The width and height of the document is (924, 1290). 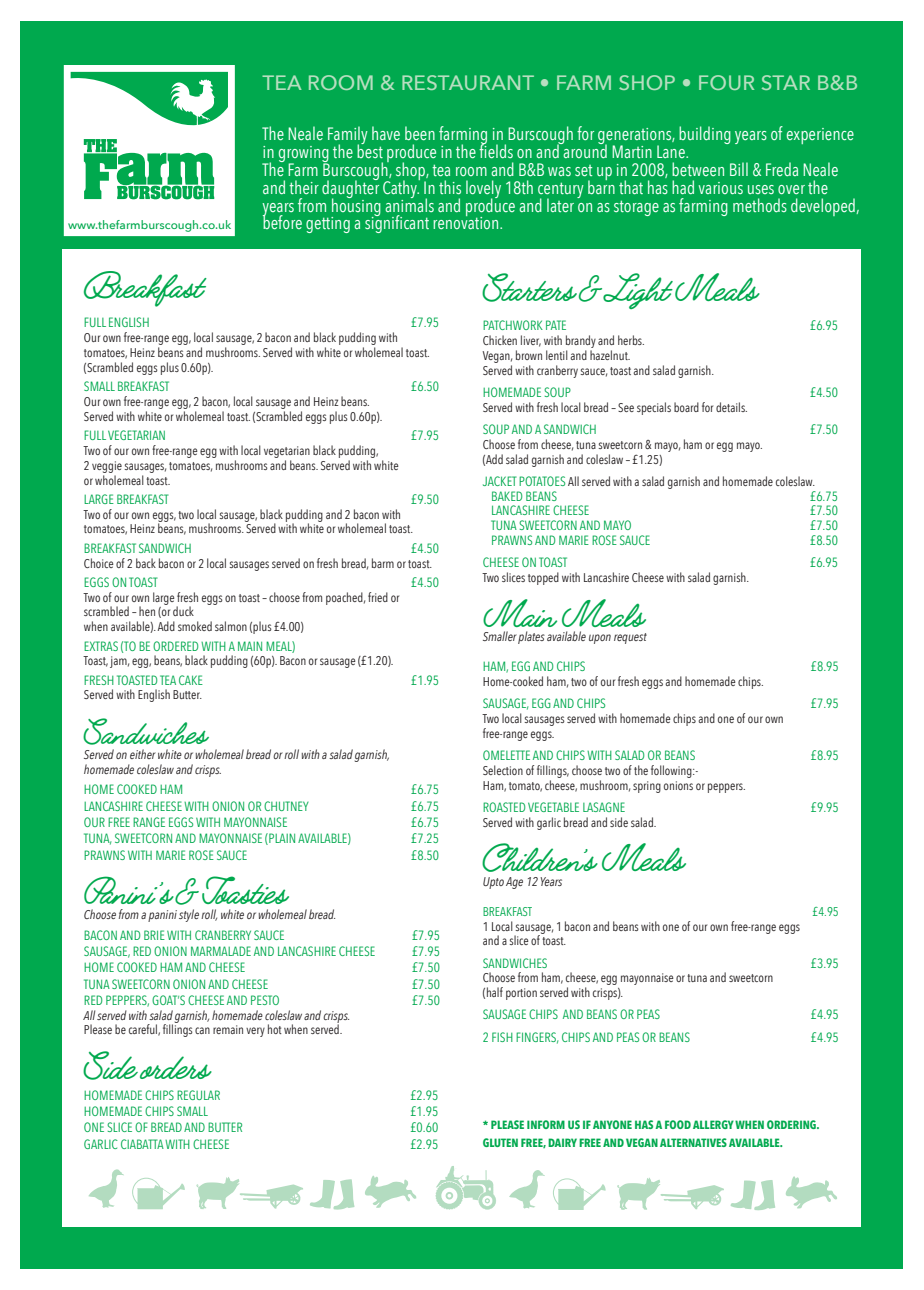 What do you see at coordinates (183, 611) in the document?
I see `duck` at bounding box center [183, 611].
